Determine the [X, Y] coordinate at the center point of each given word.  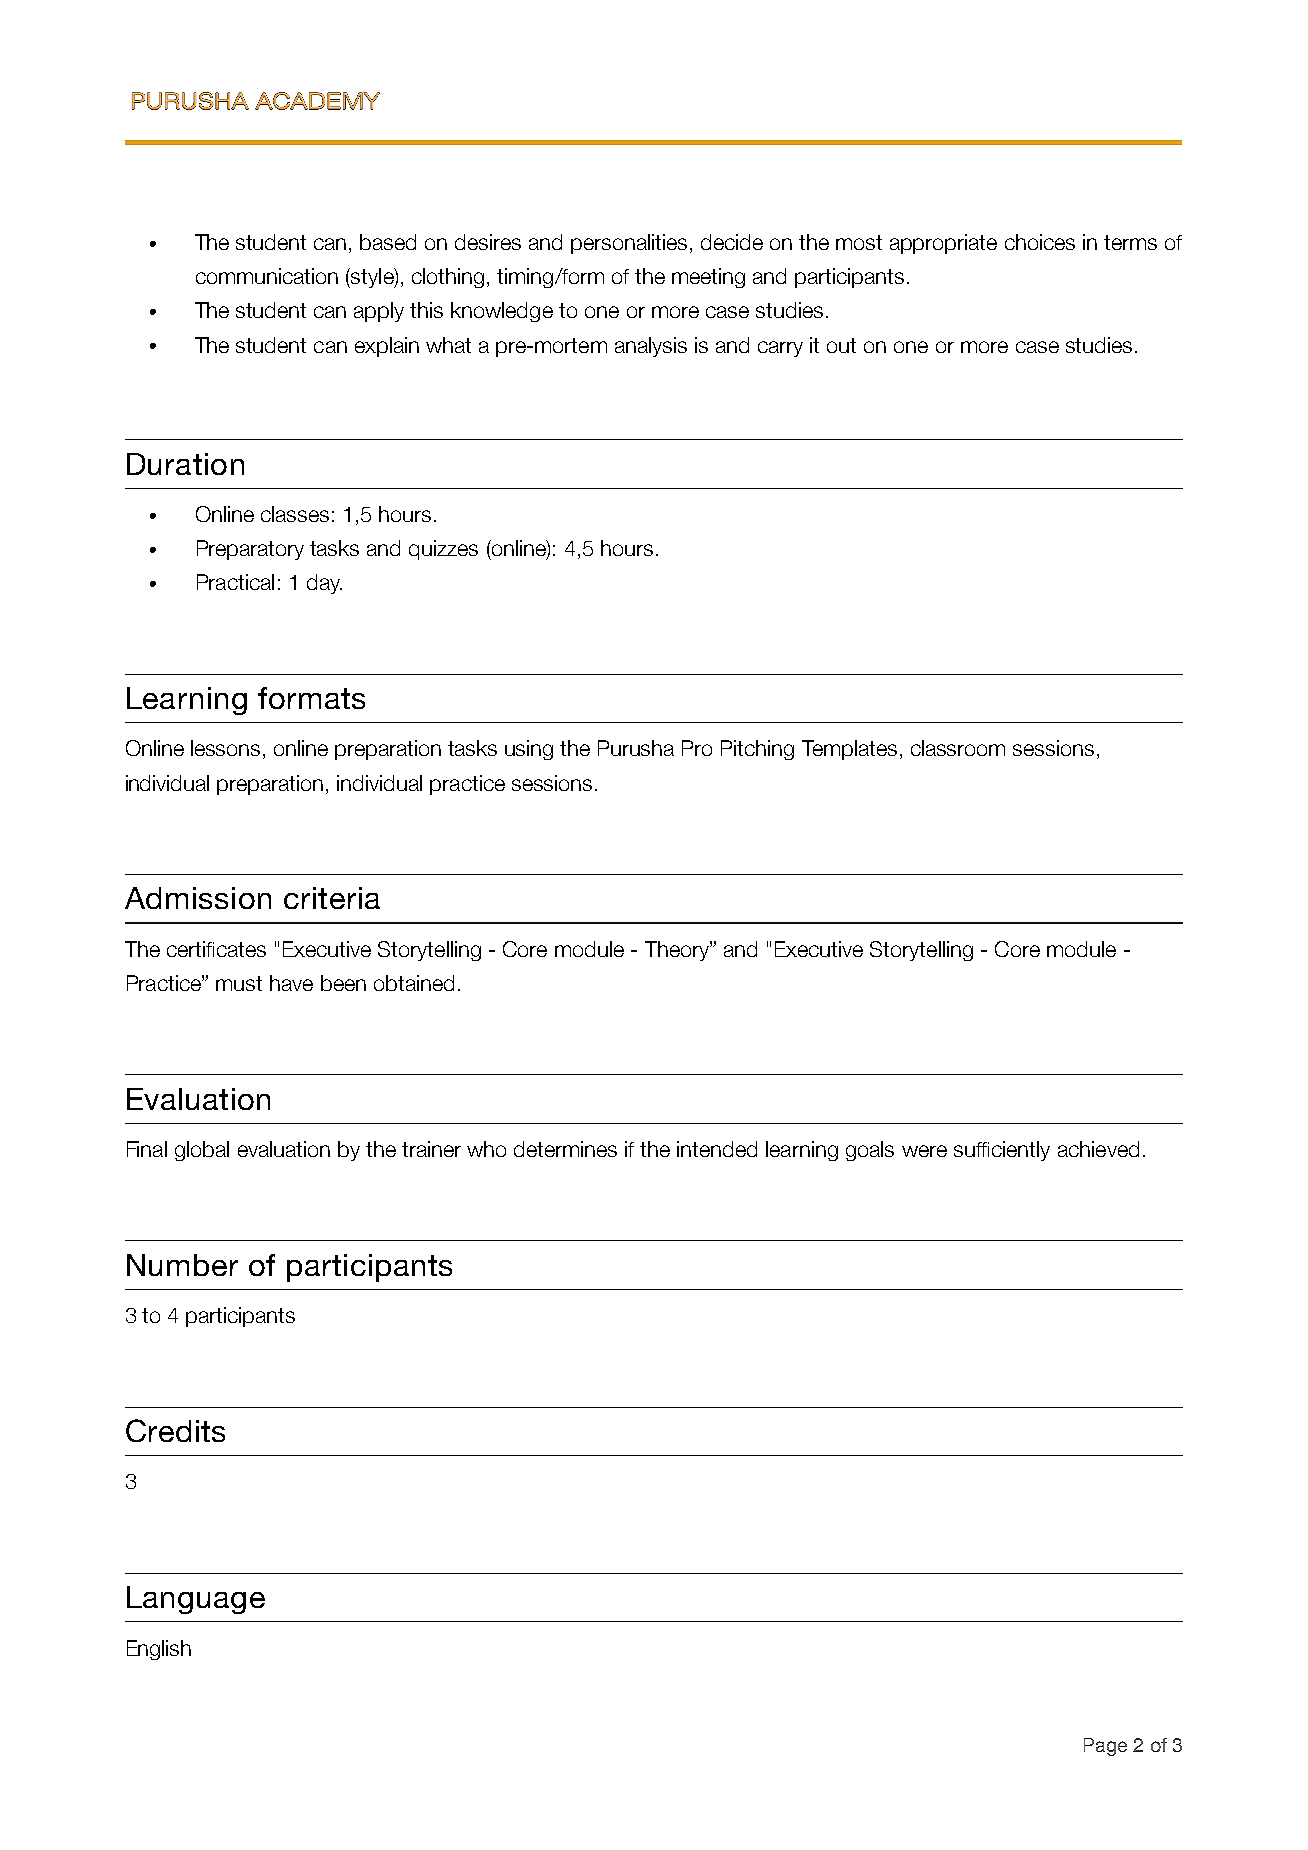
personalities [629, 244]
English [159, 1650]
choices [1040, 242]
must [239, 983]
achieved [1098, 1149]
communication [267, 276]
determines [565, 1149]
